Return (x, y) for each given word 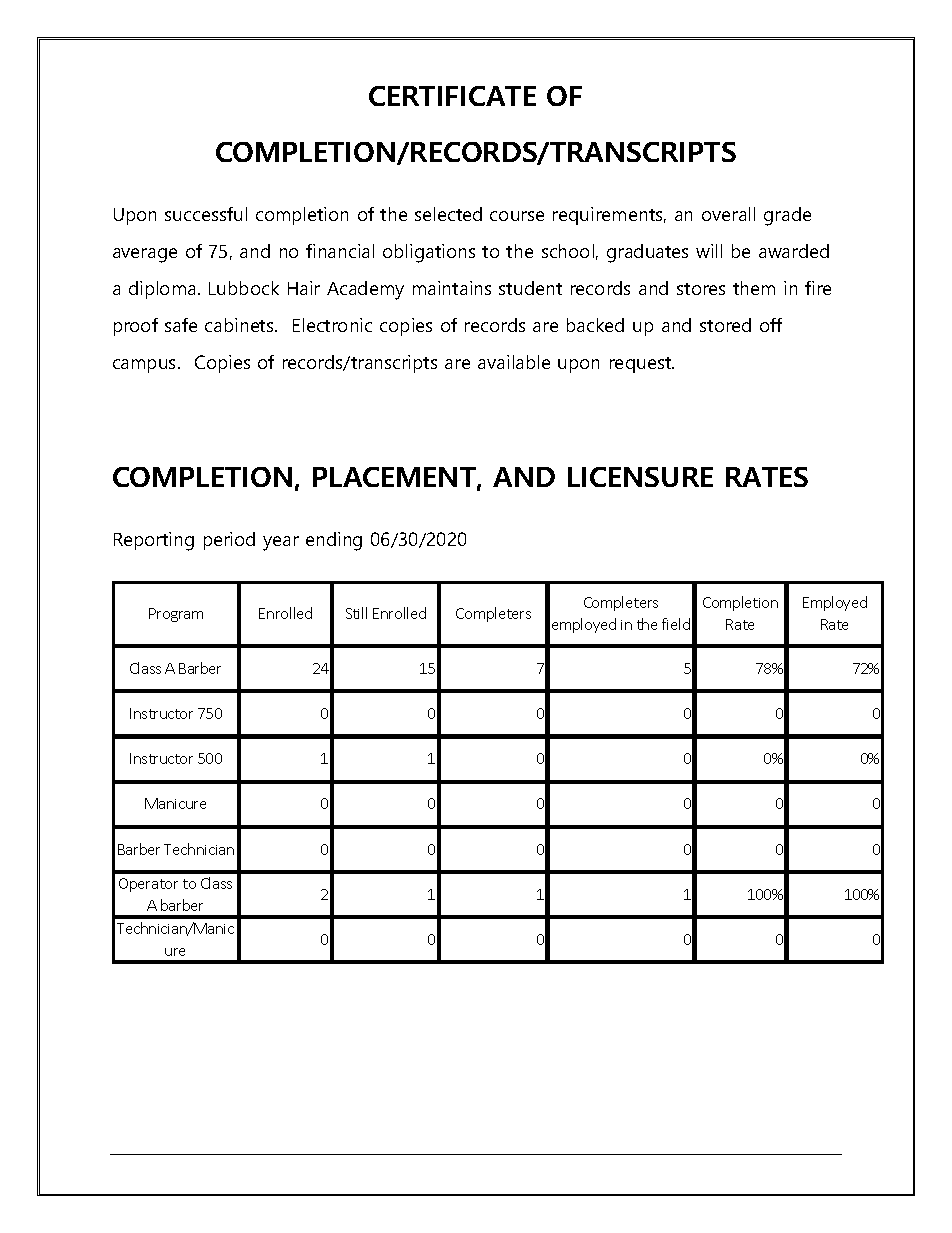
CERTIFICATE (452, 96)
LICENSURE (640, 477)
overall (728, 214)
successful (206, 214)
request (642, 365)
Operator (148, 885)
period (229, 541)
